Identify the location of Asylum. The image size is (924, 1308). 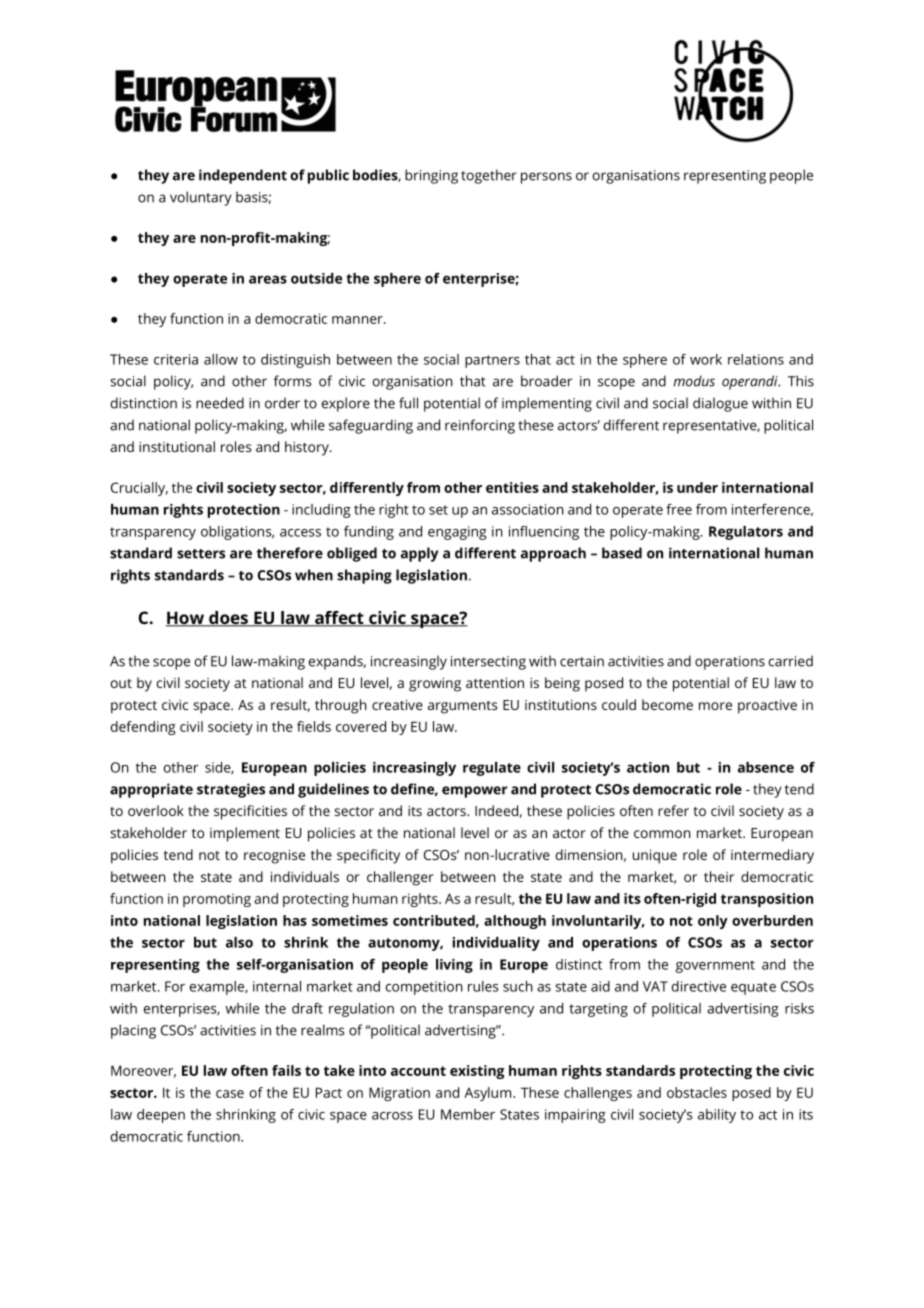
(487, 1094).
